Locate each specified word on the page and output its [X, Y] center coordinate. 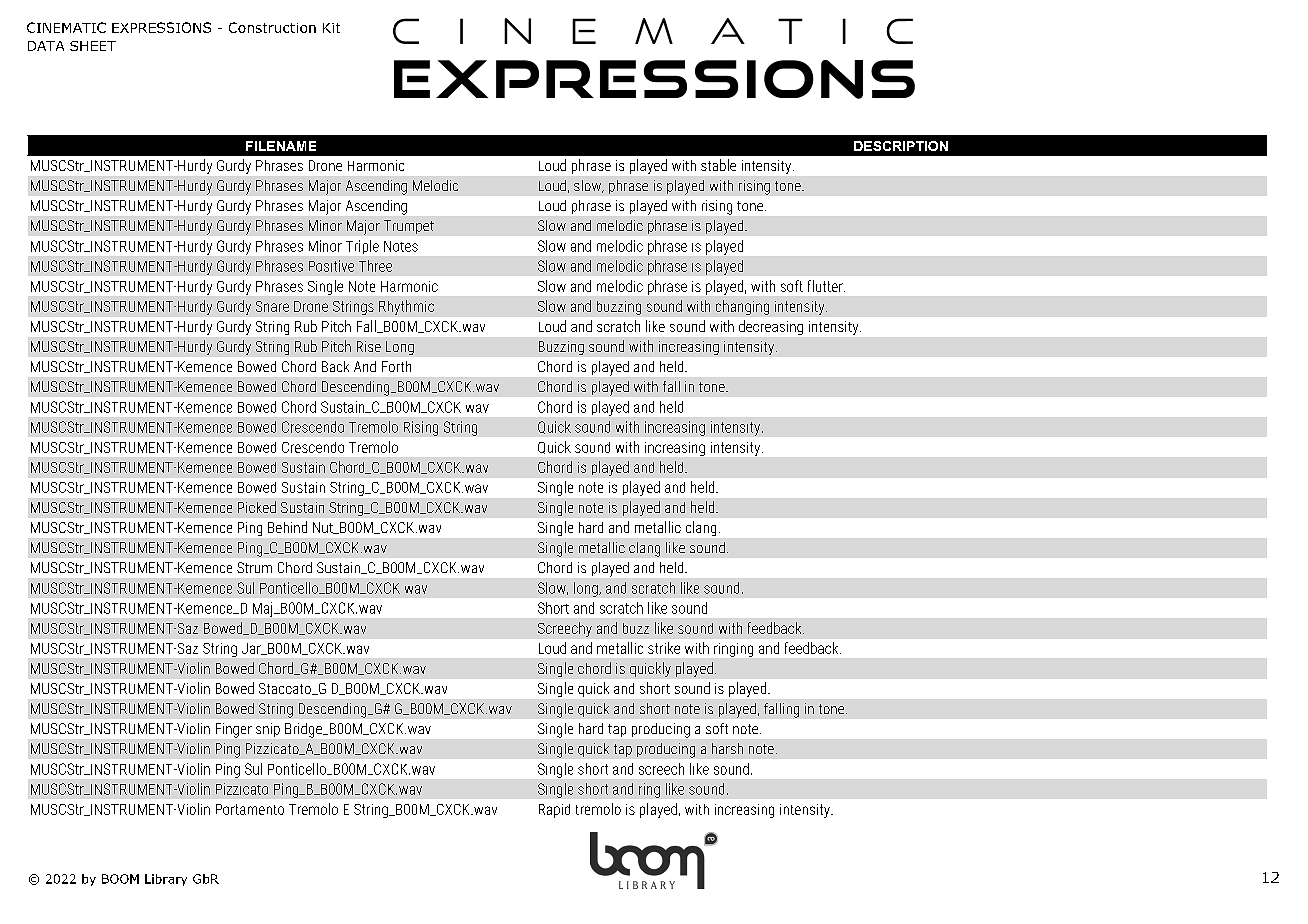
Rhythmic [406, 307]
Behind [287, 527]
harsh [727, 748]
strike [664, 648]
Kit [331, 28]
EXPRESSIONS [161, 27]
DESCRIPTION [901, 146]
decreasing [771, 327]
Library [166, 880]
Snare [272, 306]
